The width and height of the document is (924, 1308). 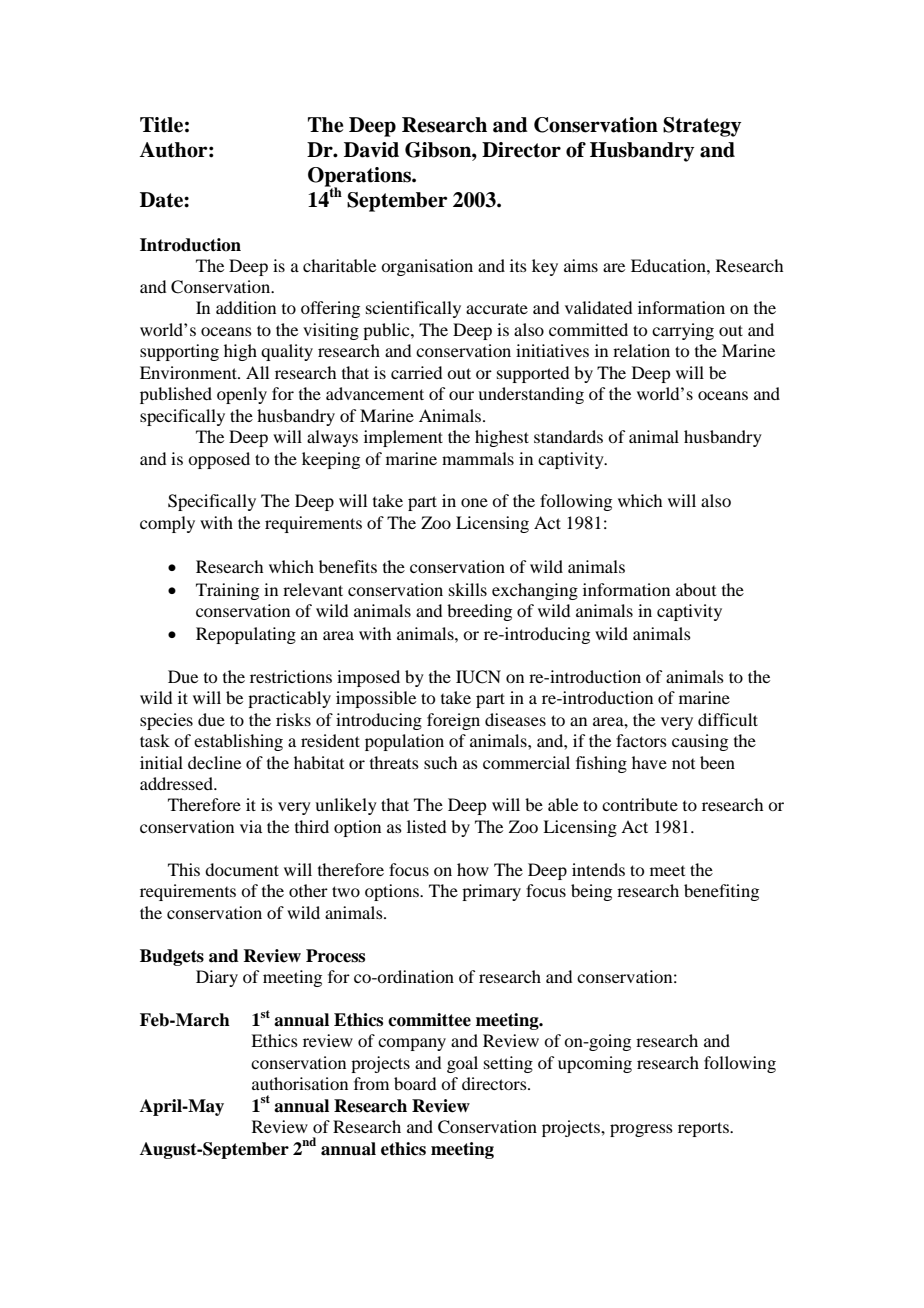 I want to click on Diary, so click(x=217, y=978).
